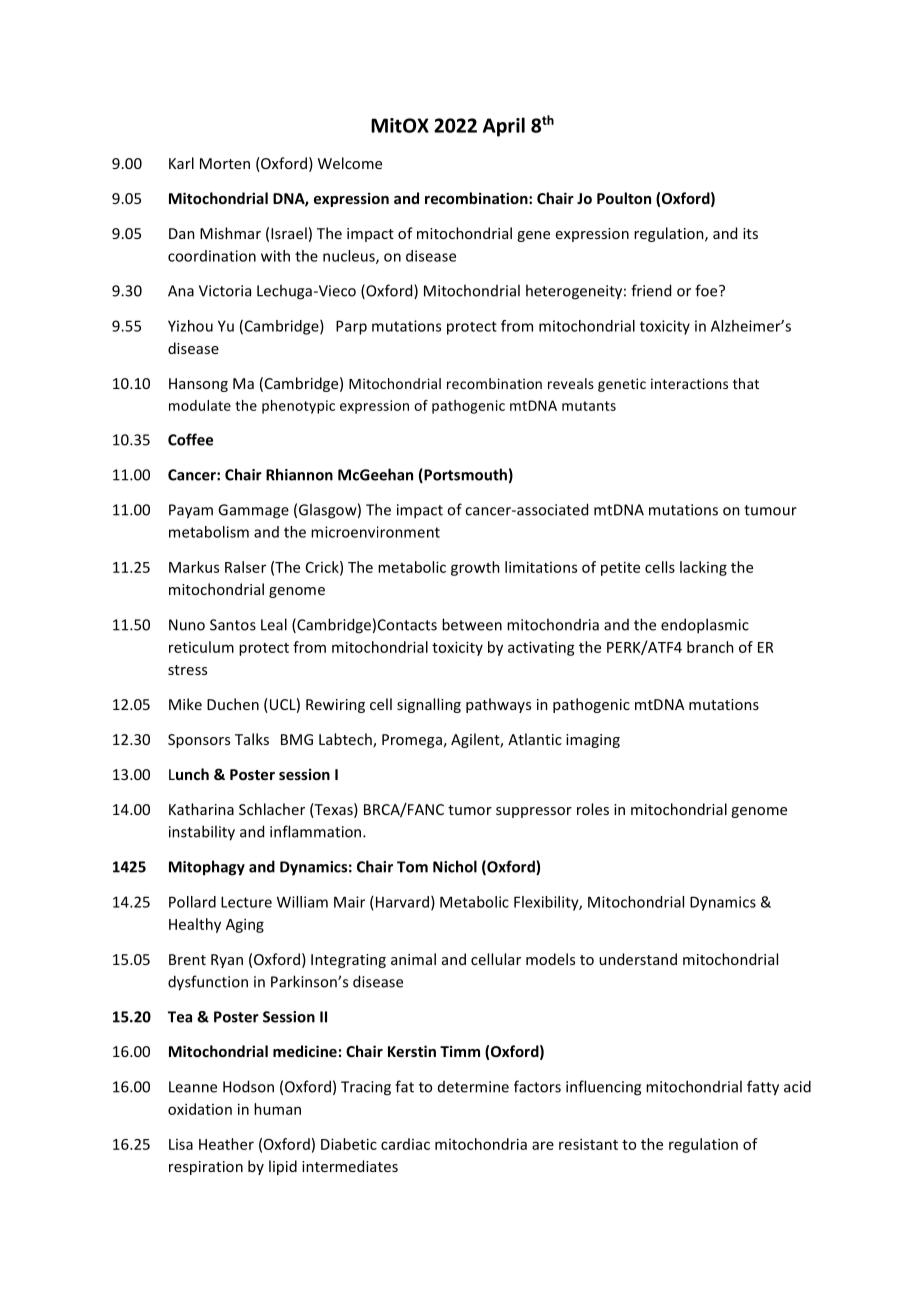  Describe the element at coordinates (475, 568) in the screenshot. I see `growth` at that location.
